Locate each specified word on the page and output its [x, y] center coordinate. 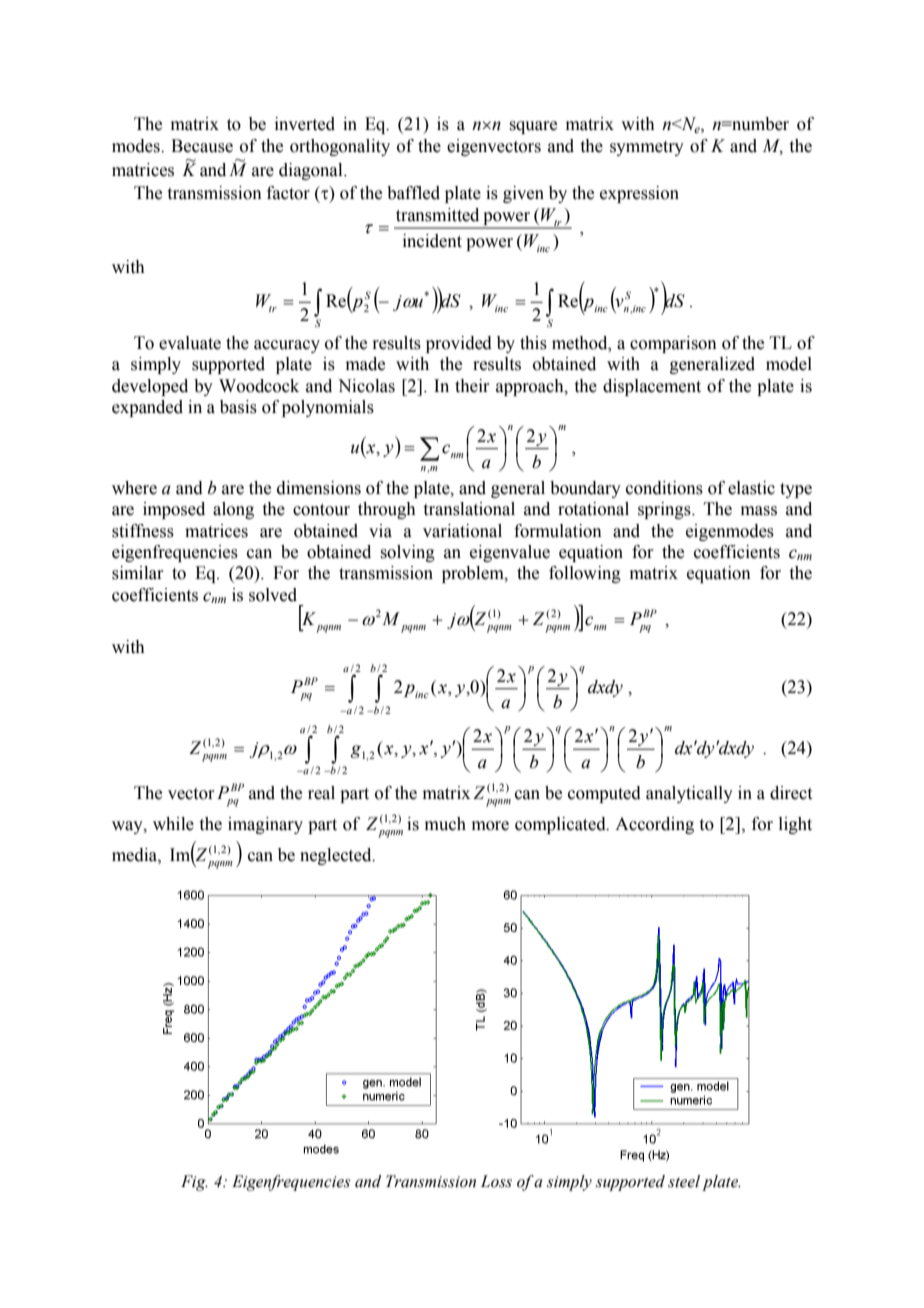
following [585, 574]
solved [273, 595]
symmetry [647, 148]
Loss [496, 1181]
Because [202, 146]
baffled [413, 193]
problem [474, 574]
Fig [194, 1183]
